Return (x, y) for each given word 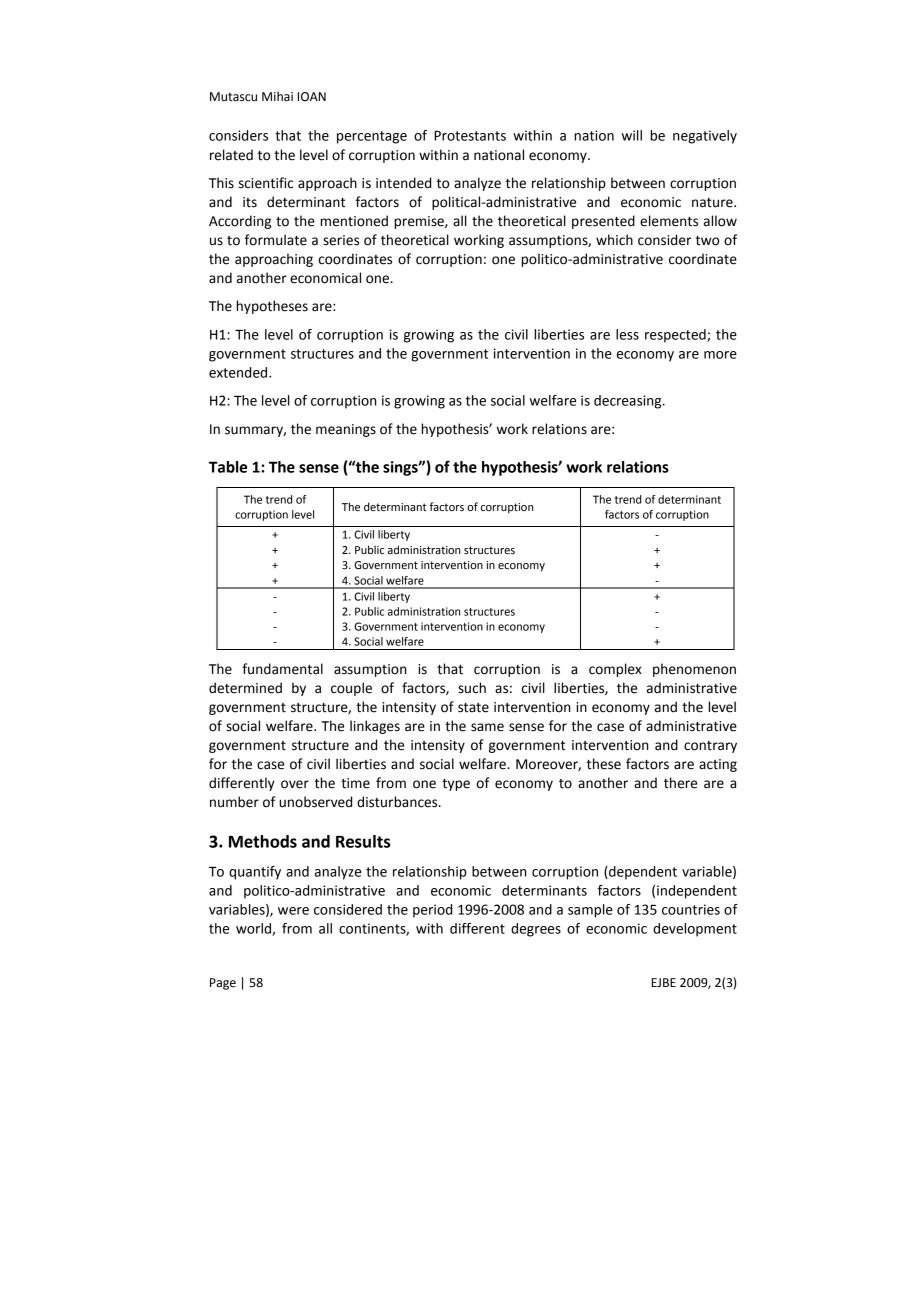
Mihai (277, 96)
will (632, 135)
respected (676, 336)
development (695, 930)
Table (228, 467)
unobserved (315, 802)
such (472, 688)
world (254, 929)
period (432, 911)
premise (420, 222)
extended (239, 372)
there (680, 783)
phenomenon (694, 670)
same (487, 727)
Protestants (470, 136)
